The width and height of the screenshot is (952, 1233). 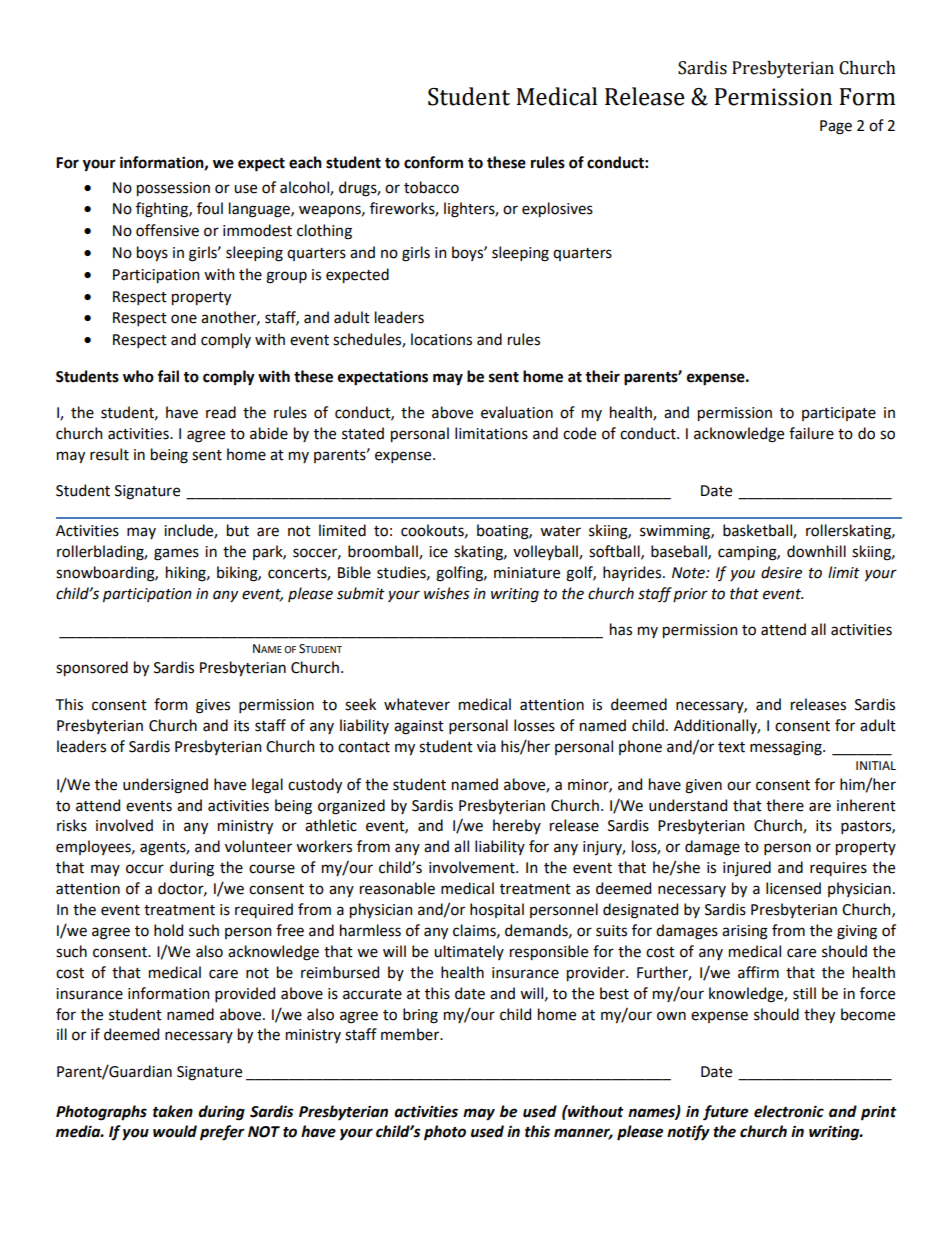 I want to click on involvement, so click(x=473, y=867).
